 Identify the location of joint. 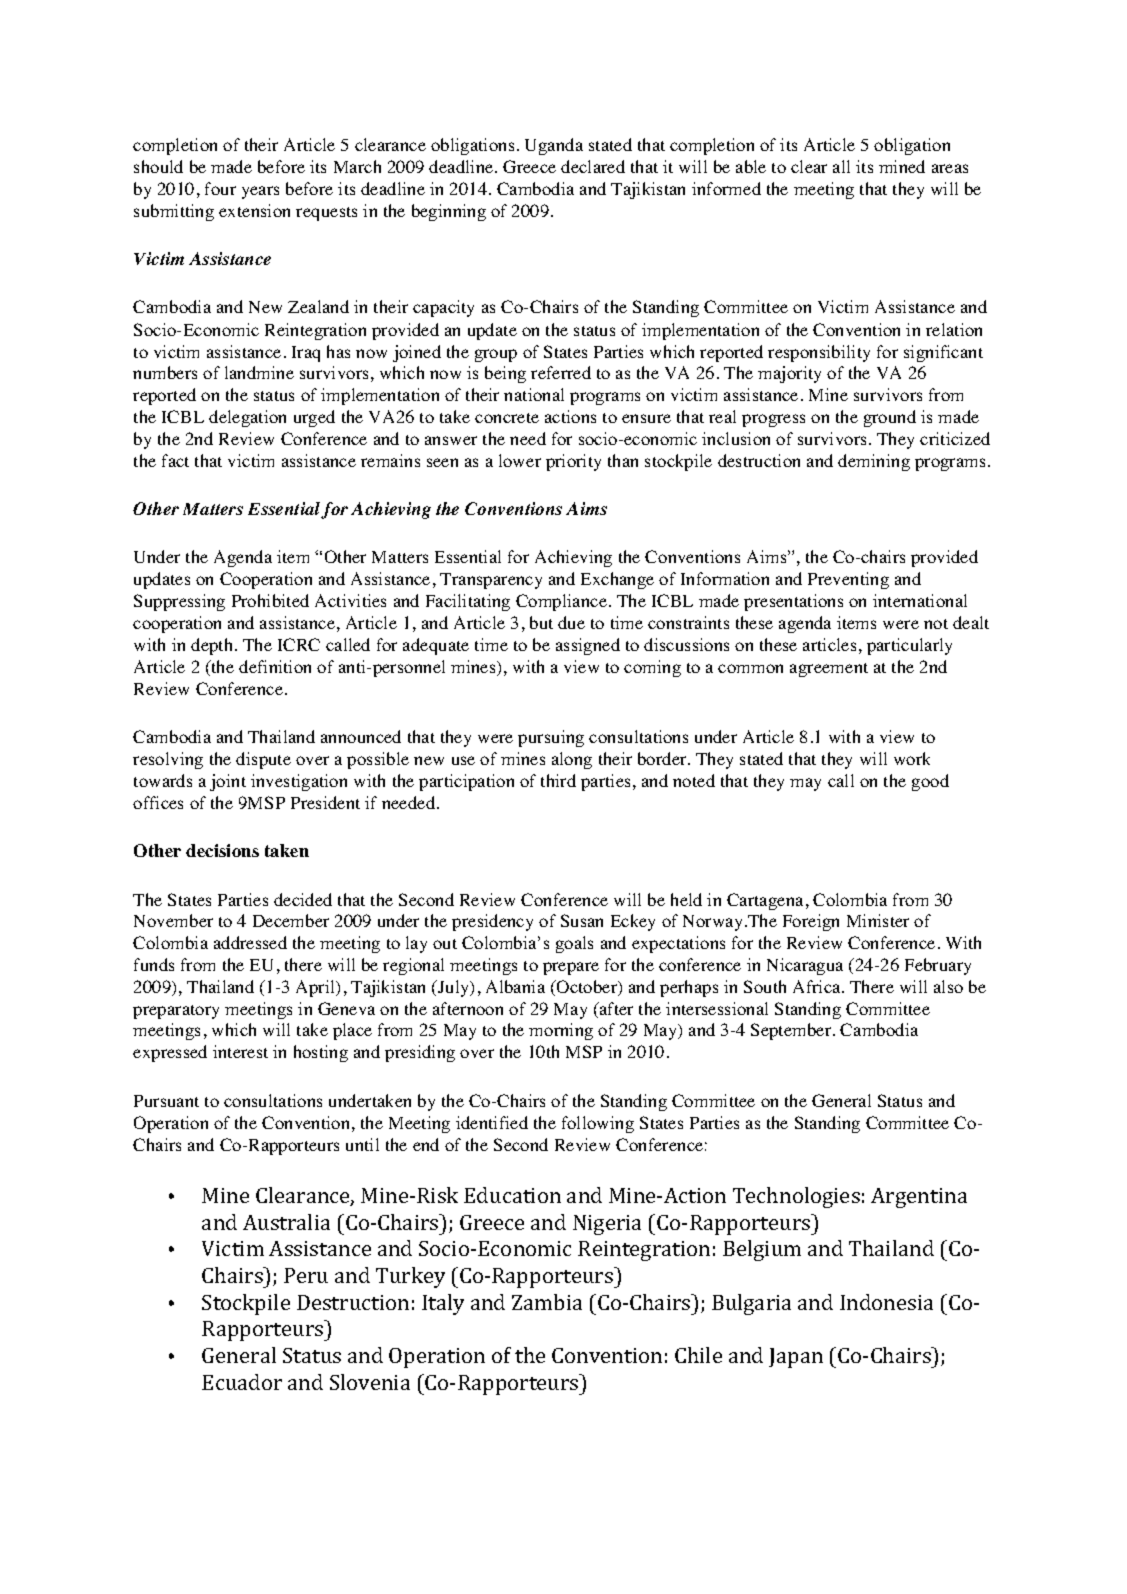
(228, 782).
